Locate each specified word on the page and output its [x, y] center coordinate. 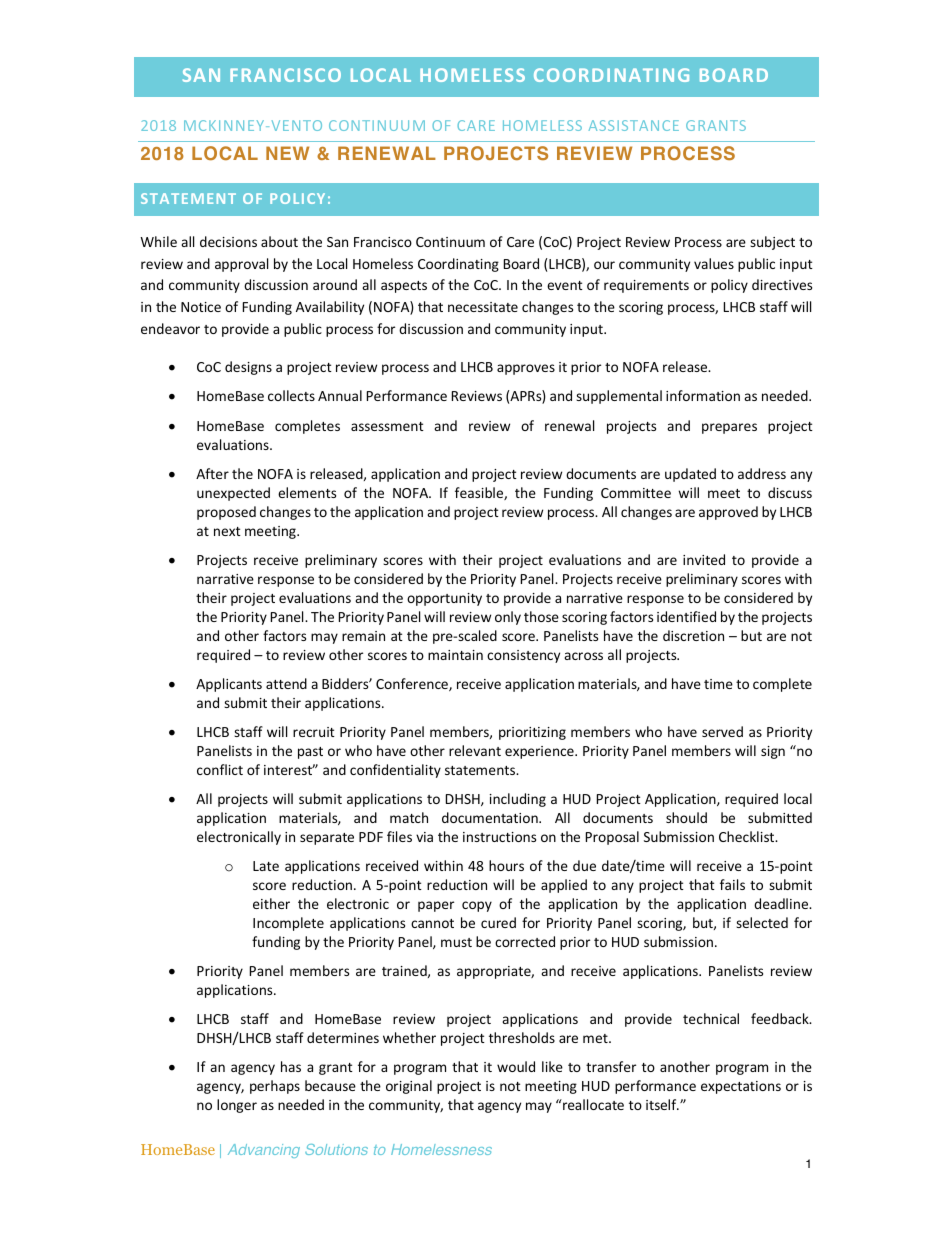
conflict [220, 769]
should [686, 817]
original [409, 1087]
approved [728, 513]
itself [662, 1104]
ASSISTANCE [634, 125]
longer [237, 1106]
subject [772, 243]
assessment [387, 426]
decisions [228, 241]
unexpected [233, 494]
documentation [491, 817]
